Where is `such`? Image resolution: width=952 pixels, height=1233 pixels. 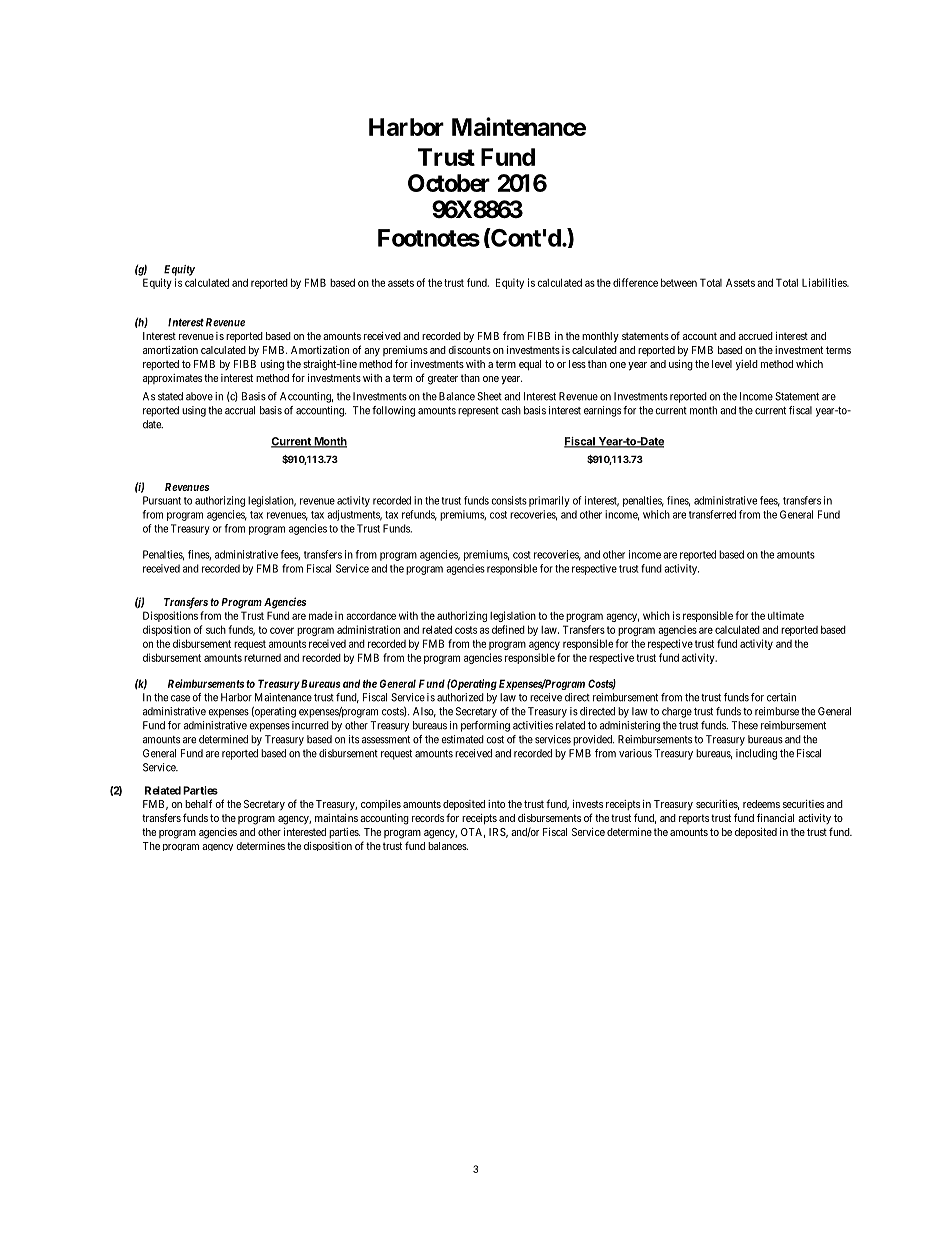
such is located at coordinates (216, 629).
